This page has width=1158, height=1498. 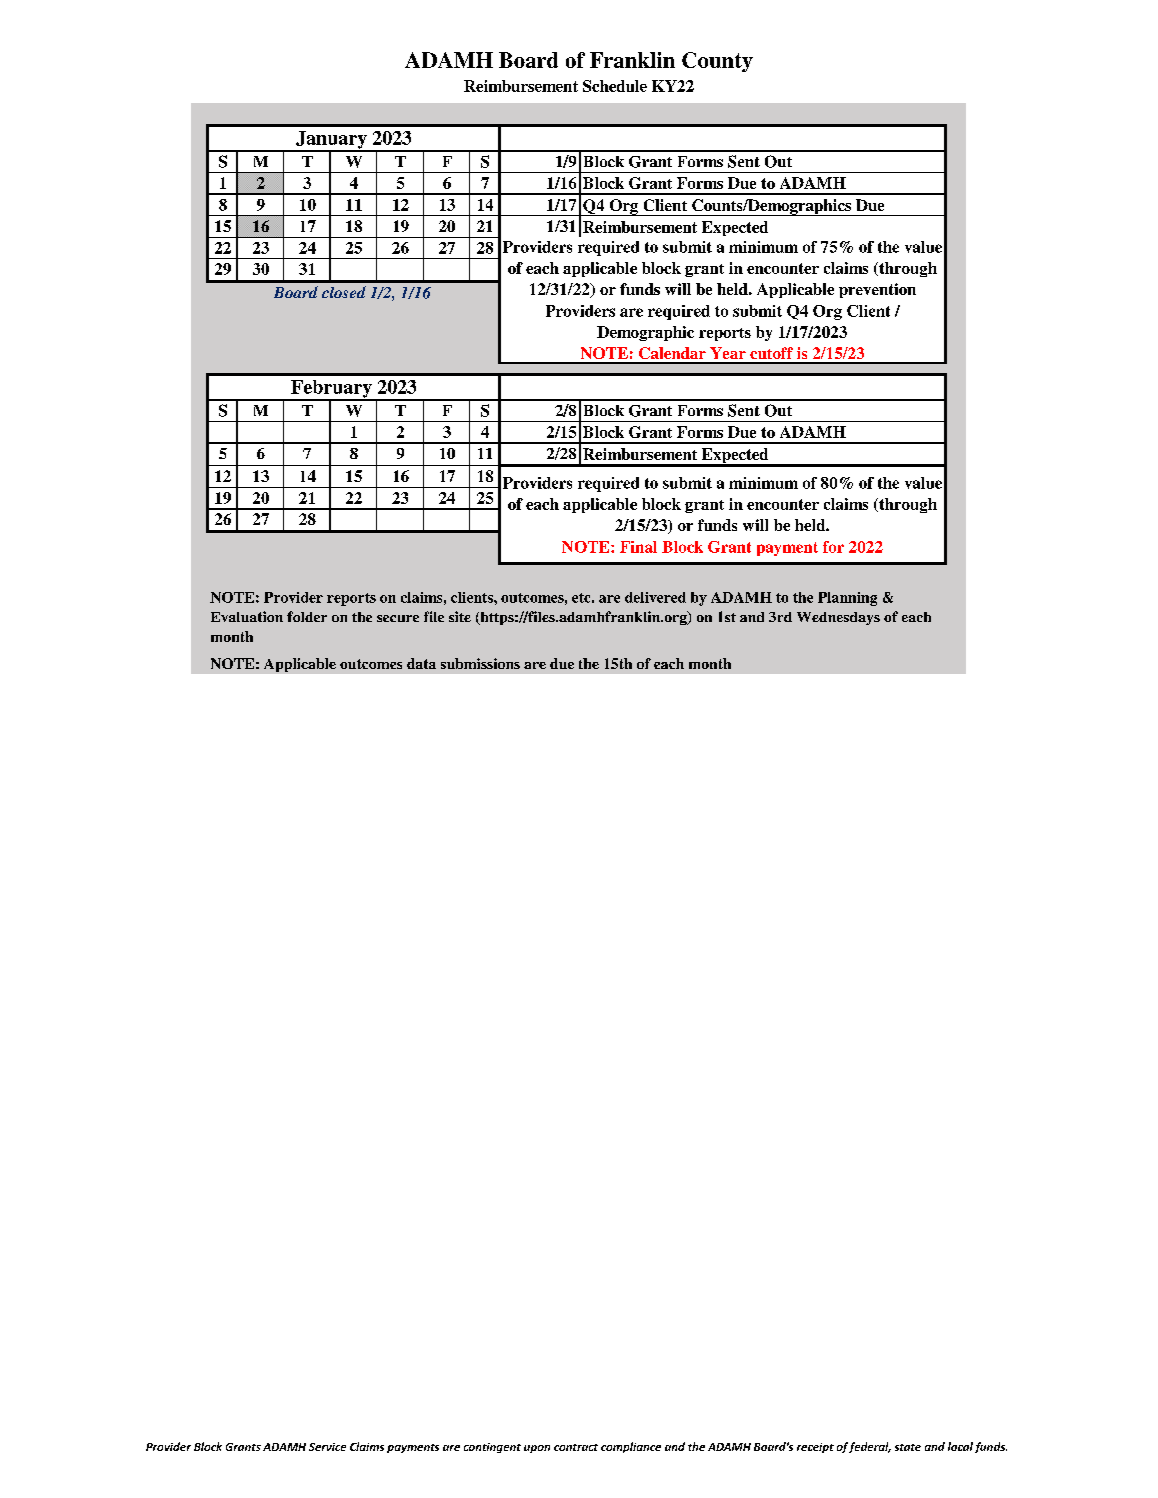 I want to click on compliance, so click(x=631, y=1447).
